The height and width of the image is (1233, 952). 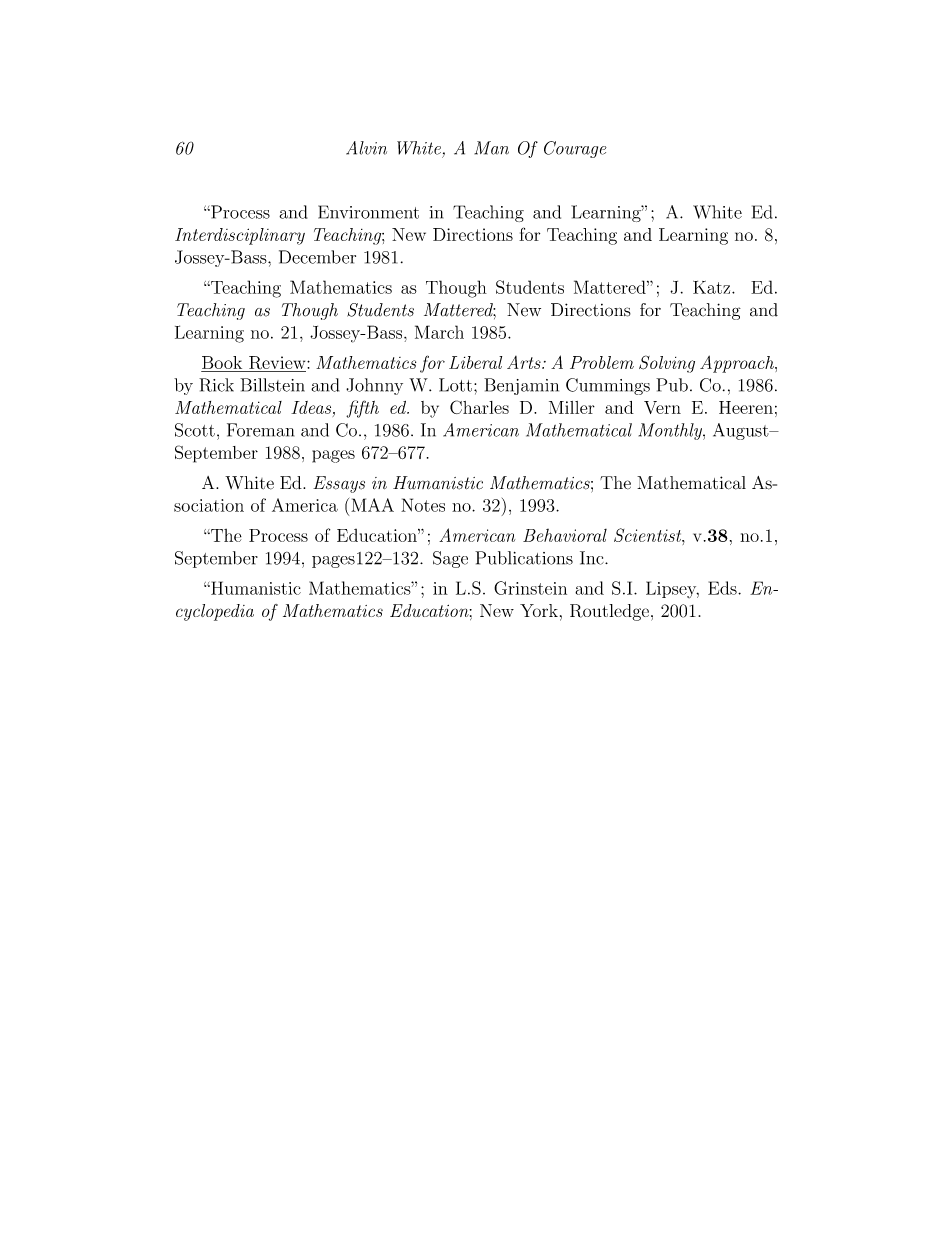 What do you see at coordinates (713, 287) in the image?
I see `Katz` at bounding box center [713, 287].
